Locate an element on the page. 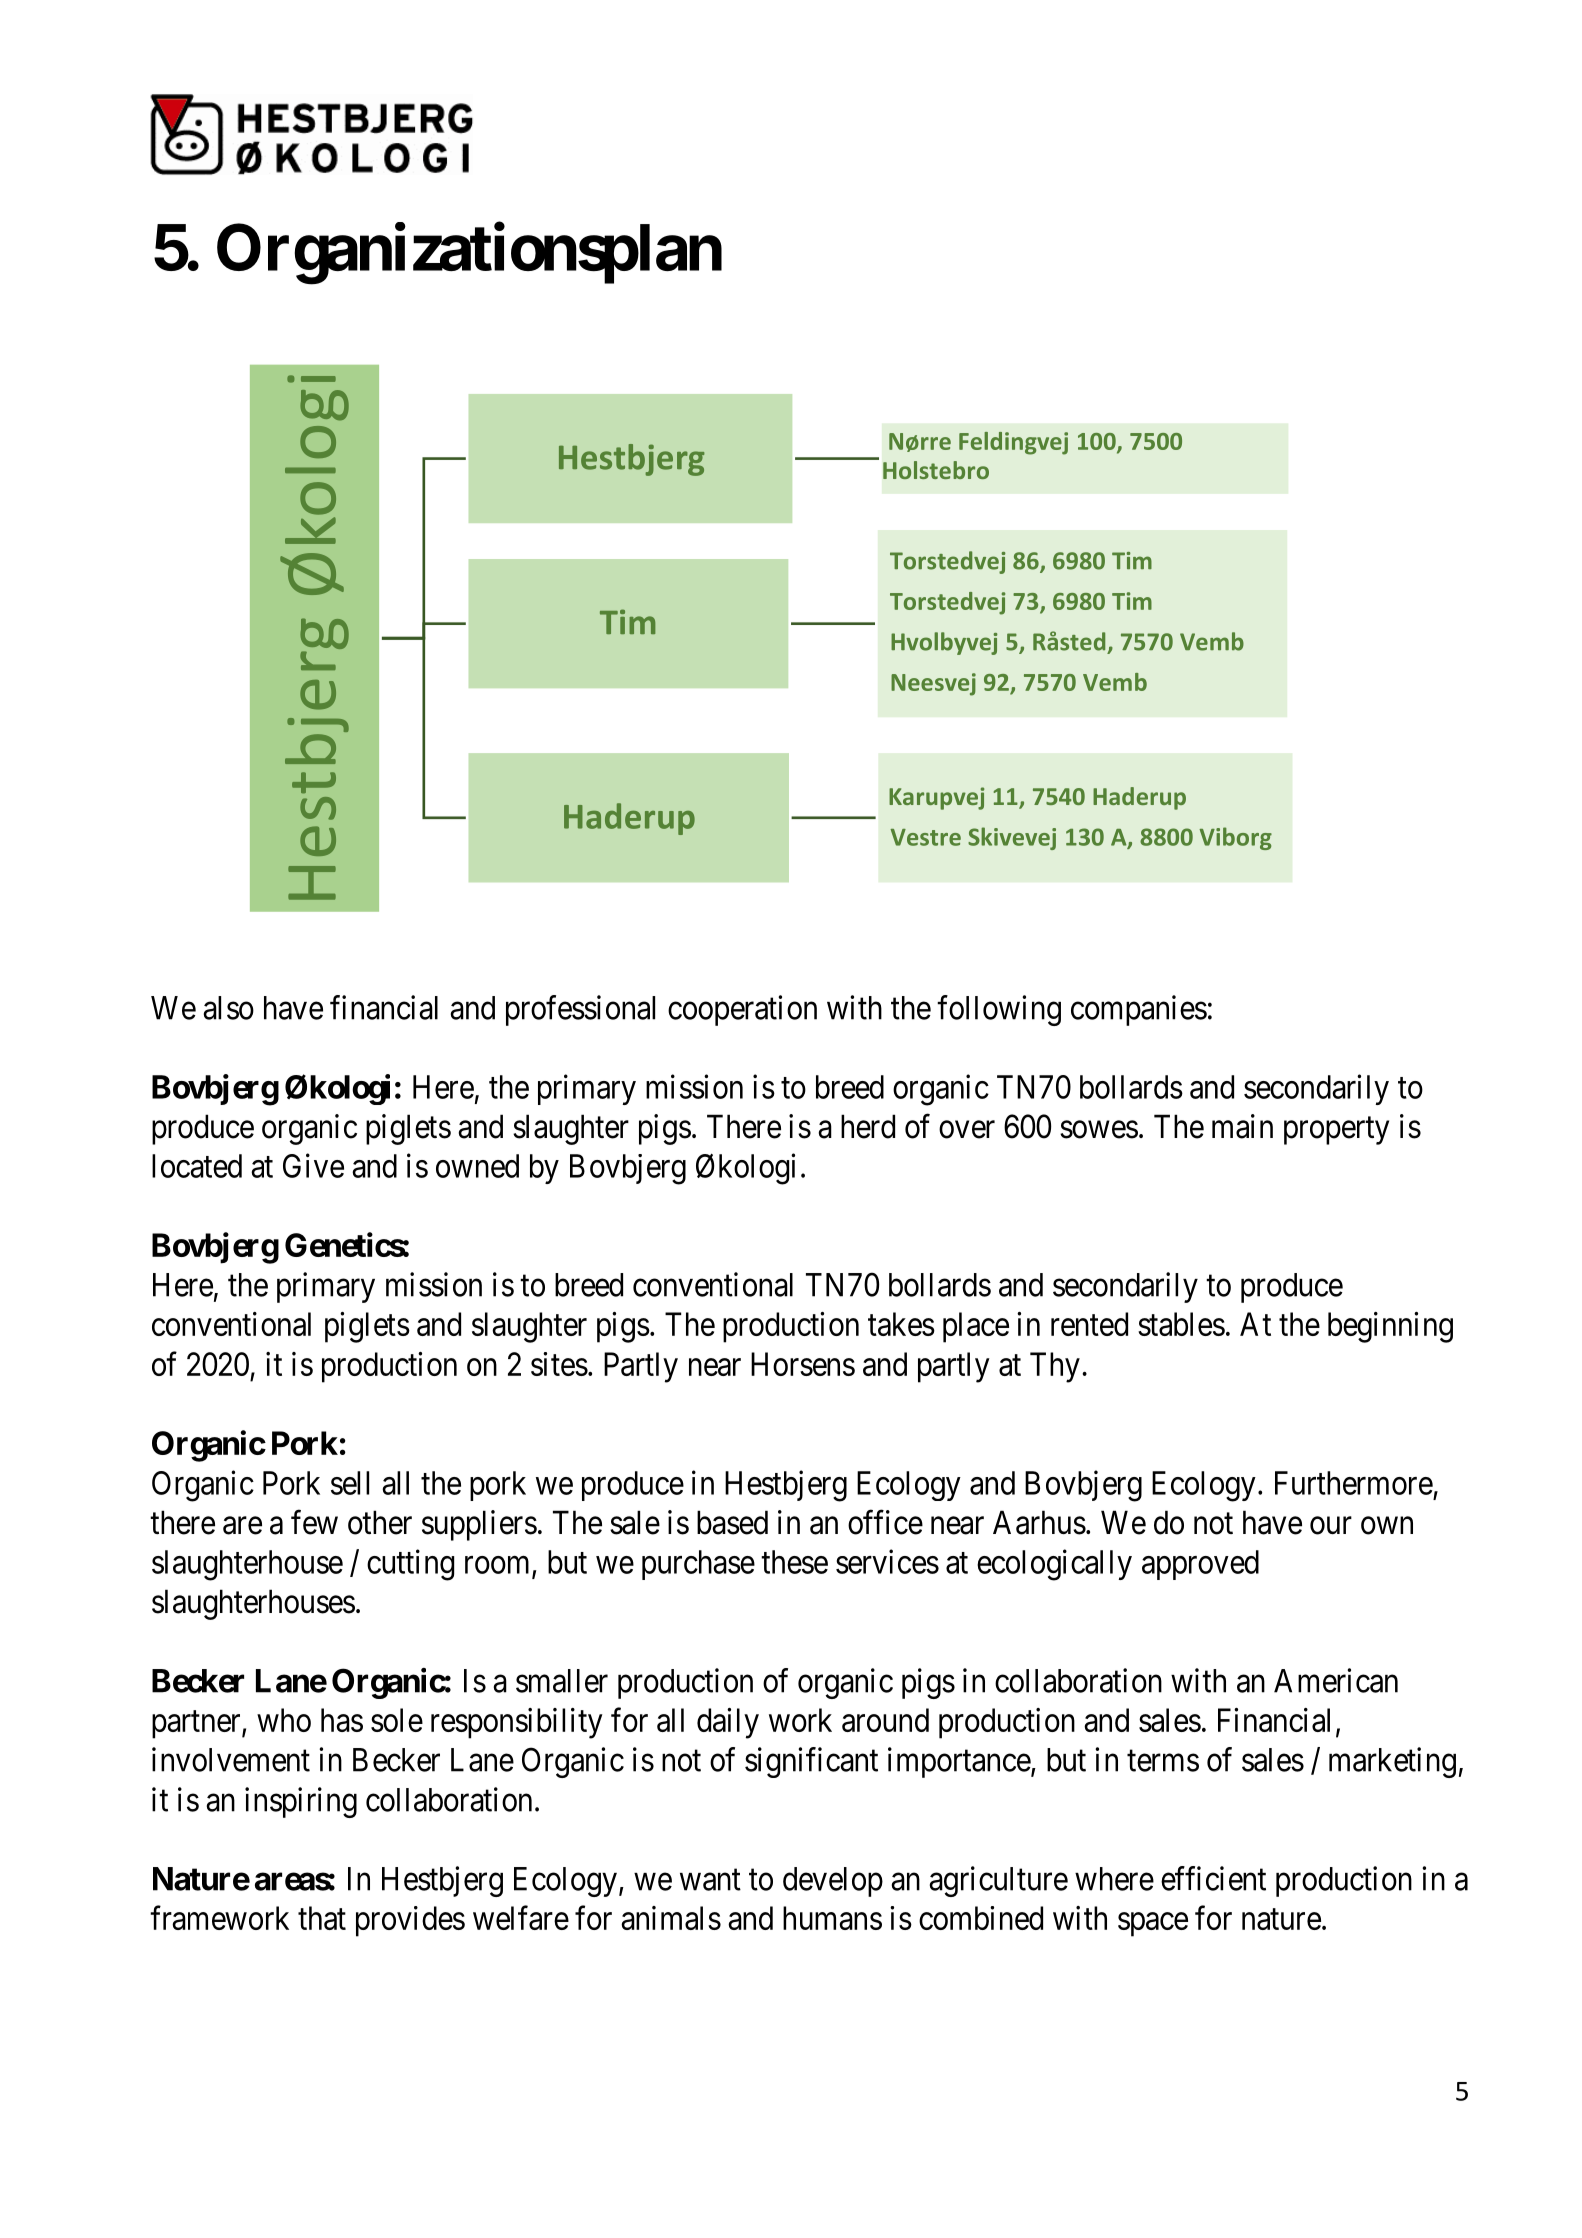 The height and width of the page is (2238, 1582). daily is located at coordinates (728, 1723).
